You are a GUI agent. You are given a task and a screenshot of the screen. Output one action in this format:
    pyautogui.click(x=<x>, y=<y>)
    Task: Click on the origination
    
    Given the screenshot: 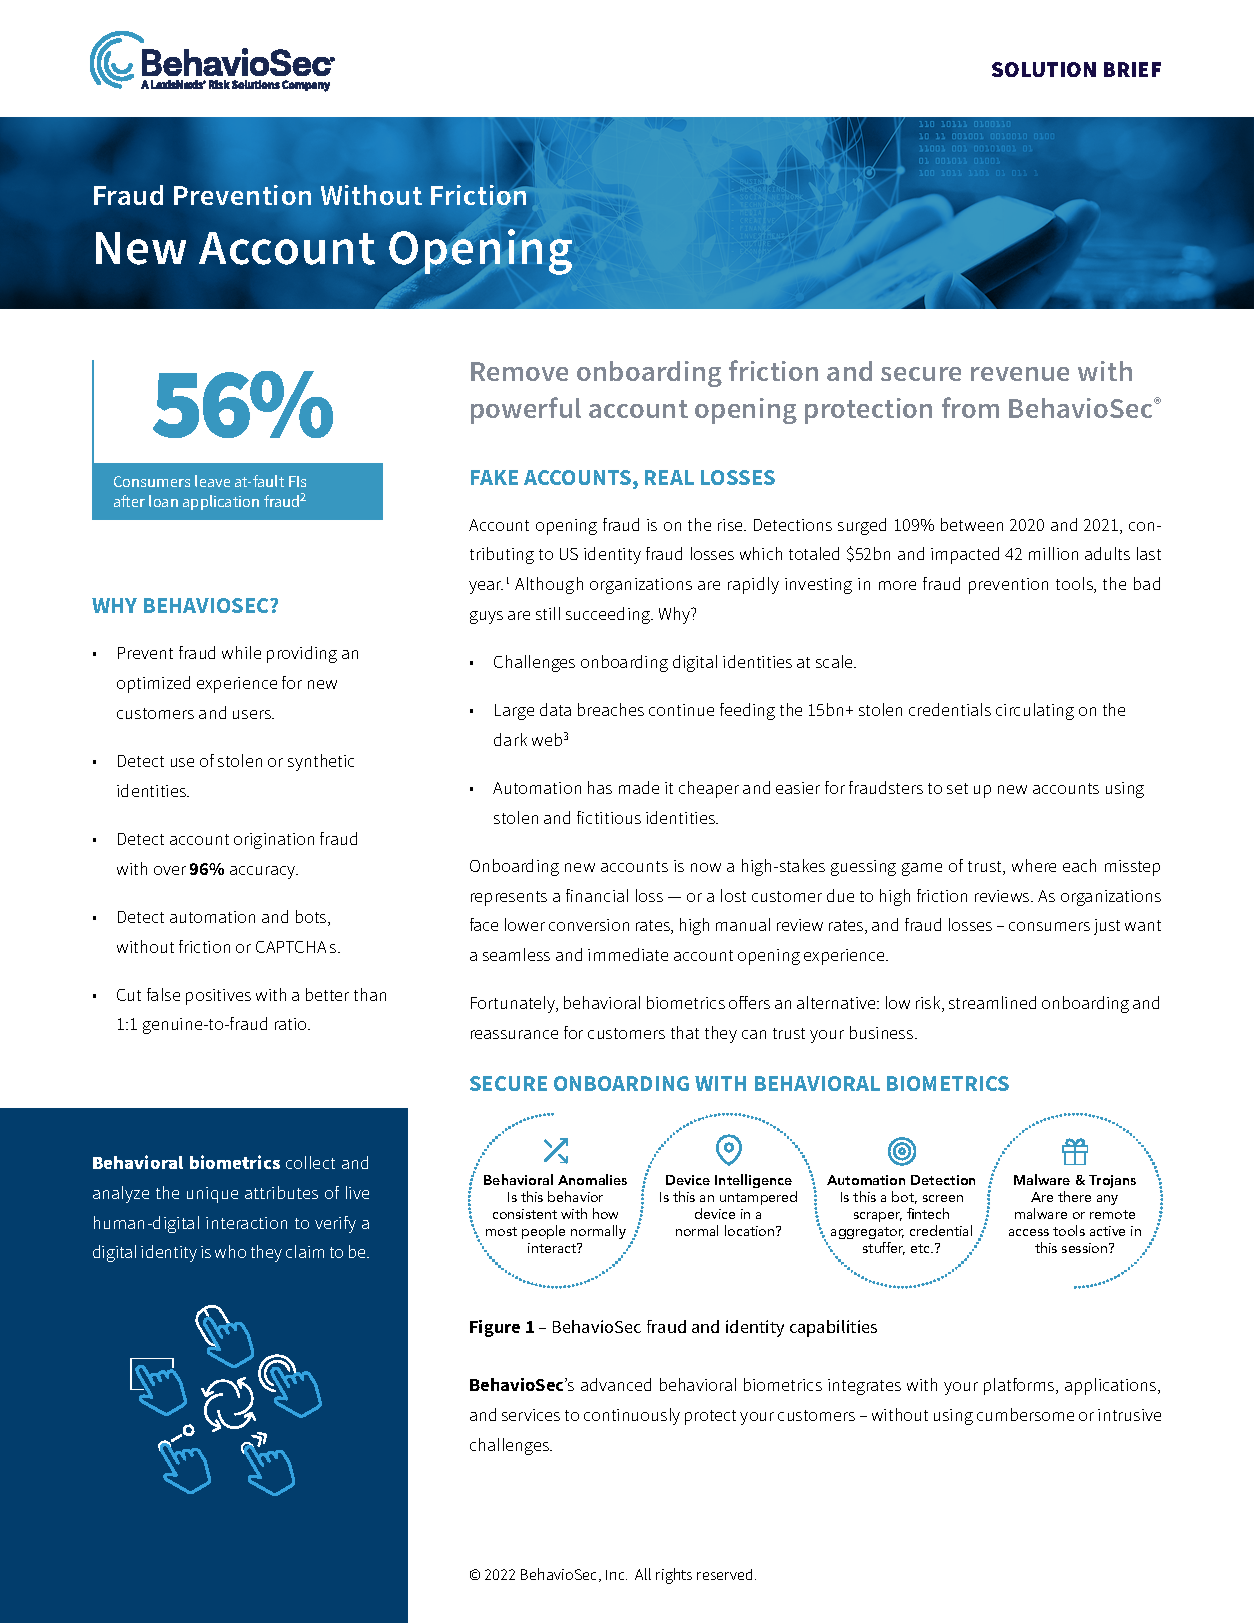 What is the action you would take?
    pyautogui.click(x=274, y=841)
